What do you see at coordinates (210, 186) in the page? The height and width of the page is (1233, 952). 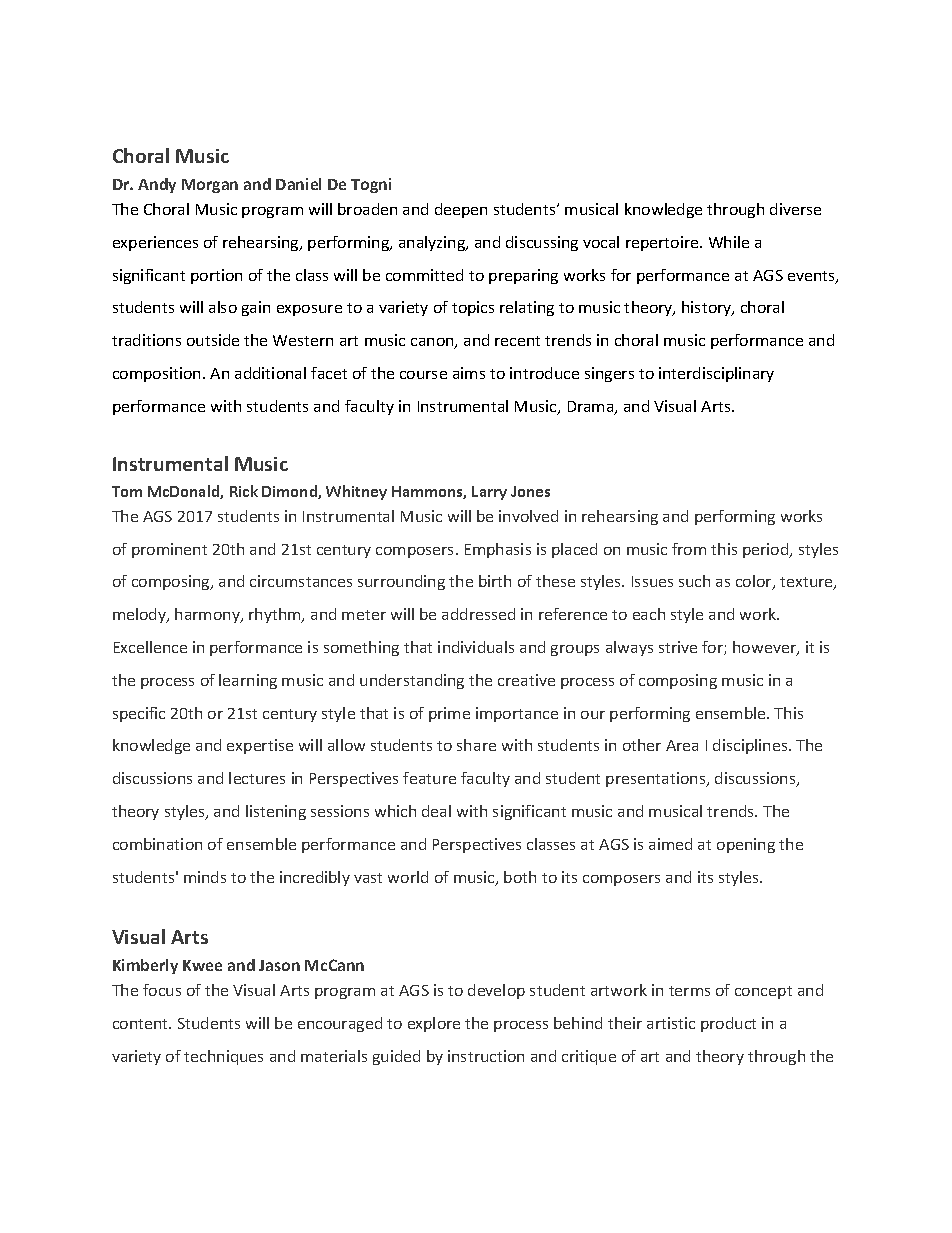 I see `Morgan` at bounding box center [210, 186].
